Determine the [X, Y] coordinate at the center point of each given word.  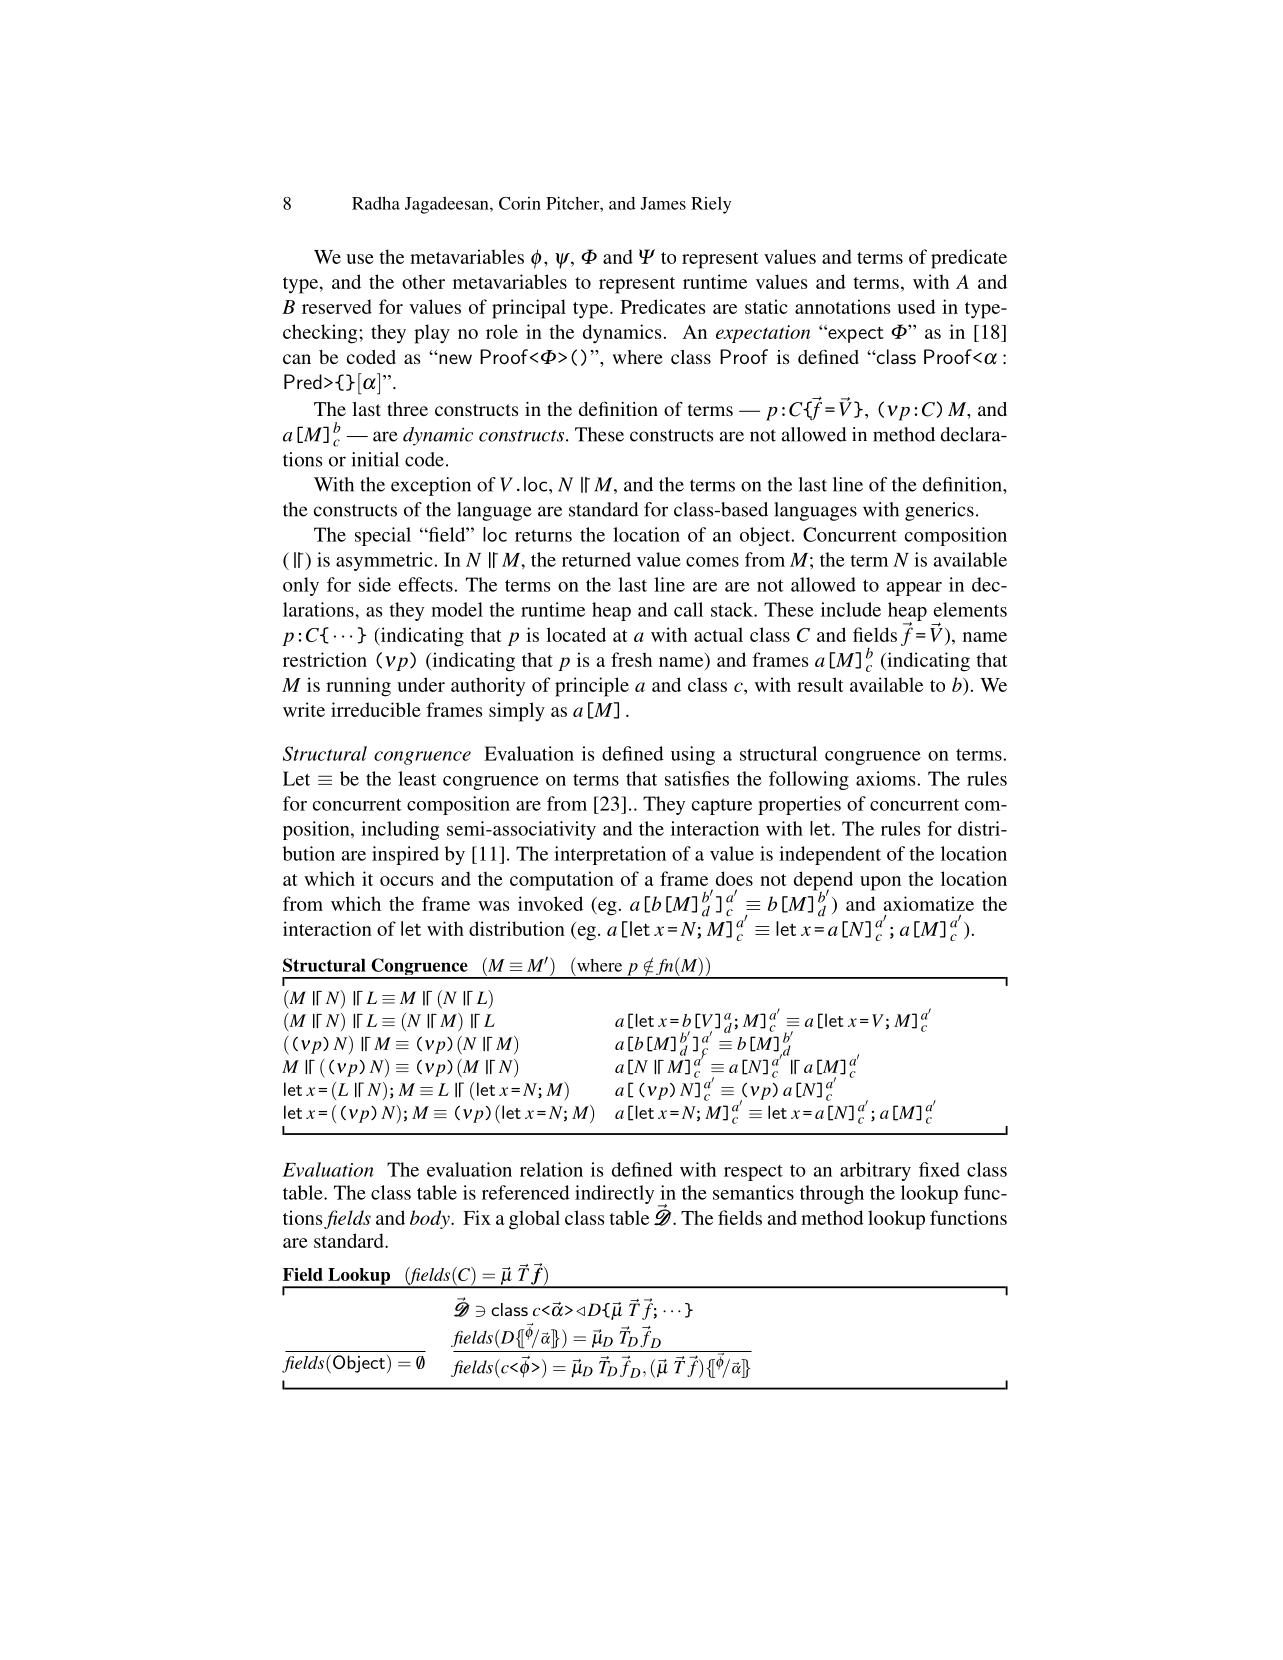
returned [596, 559]
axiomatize [929, 903]
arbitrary [875, 1171]
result [820, 684]
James [663, 203]
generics [939, 511]
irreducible [376, 709]
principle [592, 687]
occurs [407, 881]
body [431, 1219]
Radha [376, 203]
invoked [550, 903]
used [916, 306]
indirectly [614, 1194]
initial [375, 459]
